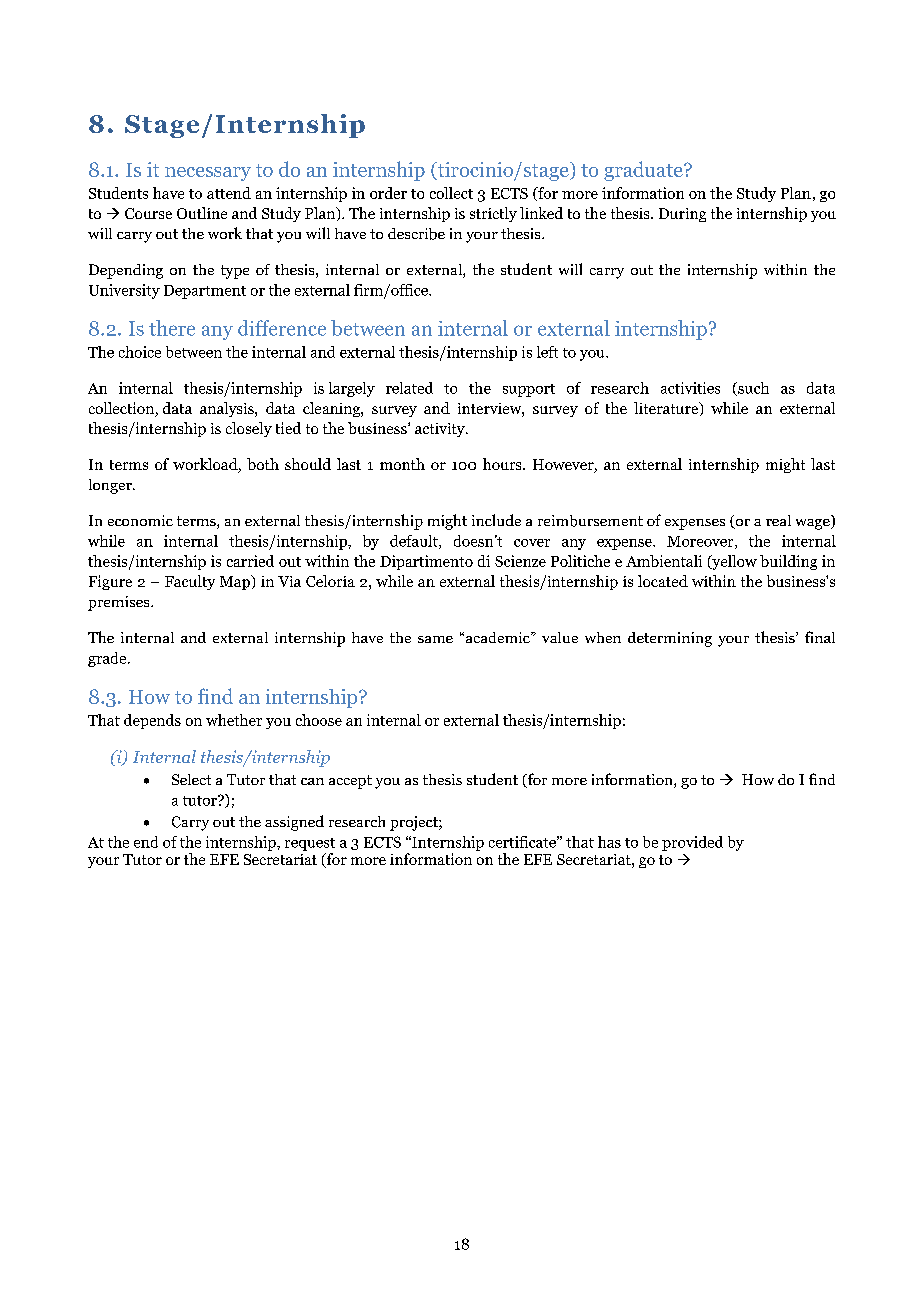 This screenshot has height=1308, width=924. Describe the element at coordinates (108, 659) in the screenshot. I see `grade` at that location.
